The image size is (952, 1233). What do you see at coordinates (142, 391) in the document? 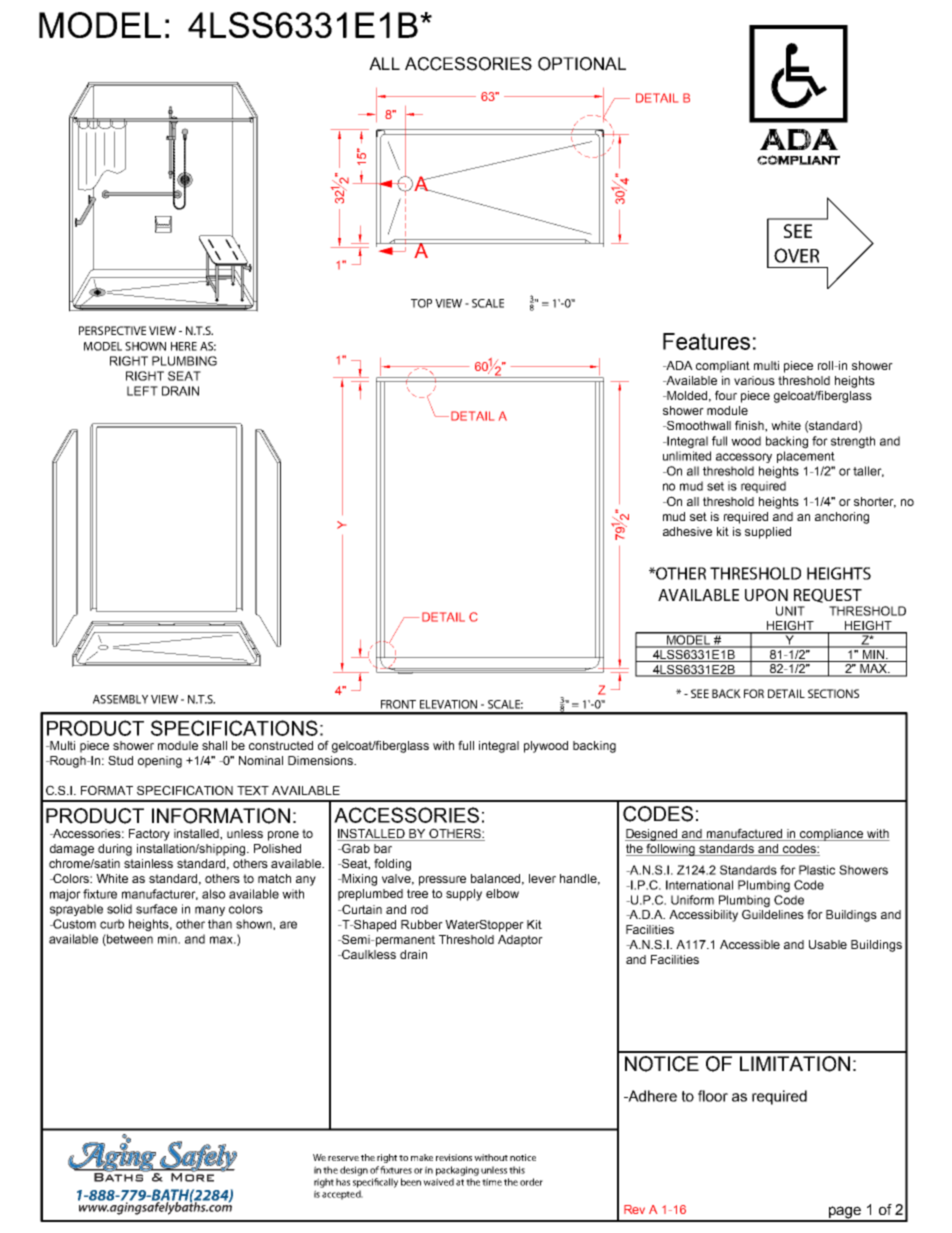
I see `LEFT` at bounding box center [142, 391].
